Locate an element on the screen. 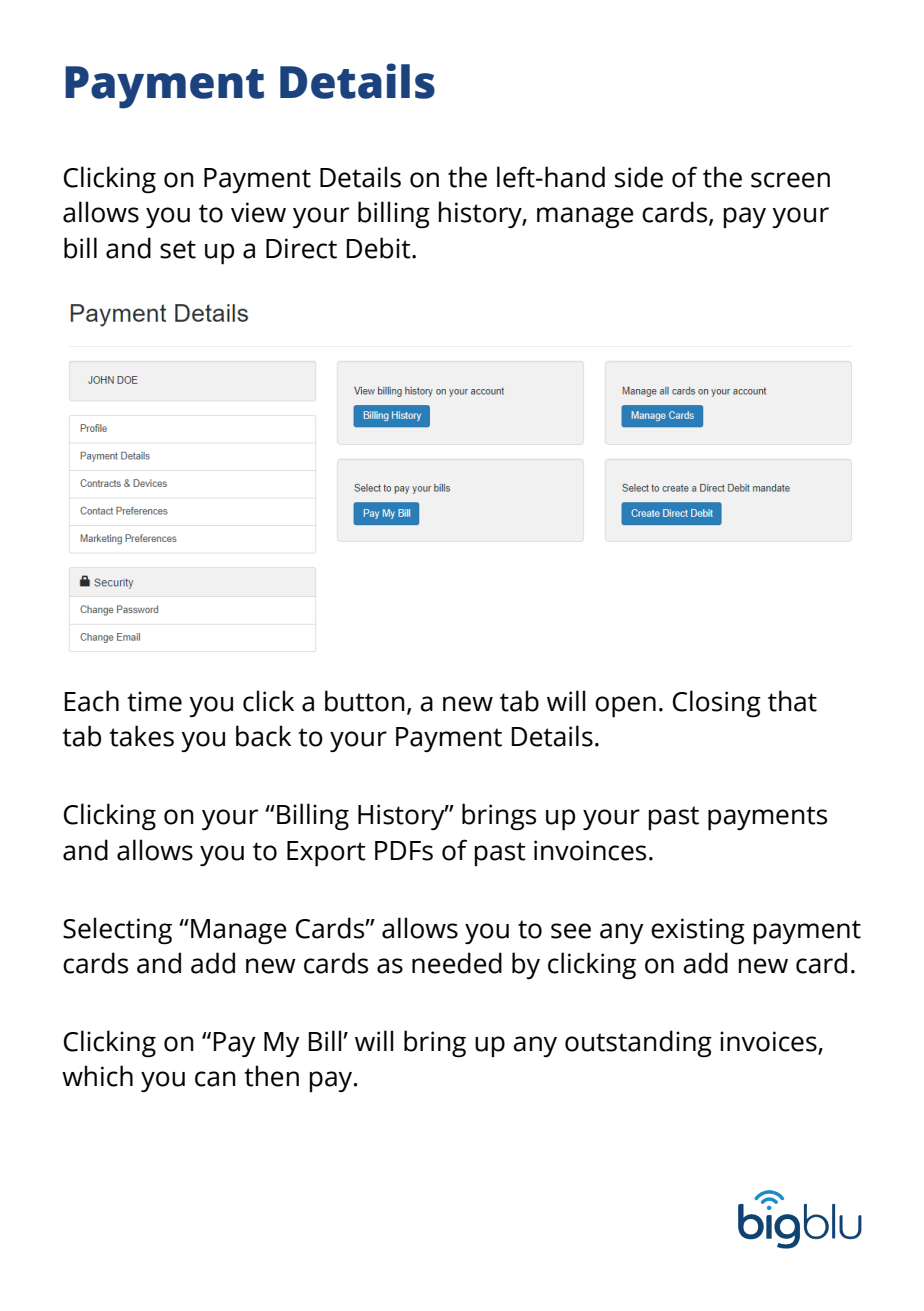 The height and width of the screenshot is (1311, 924). can is located at coordinates (215, 1079).
